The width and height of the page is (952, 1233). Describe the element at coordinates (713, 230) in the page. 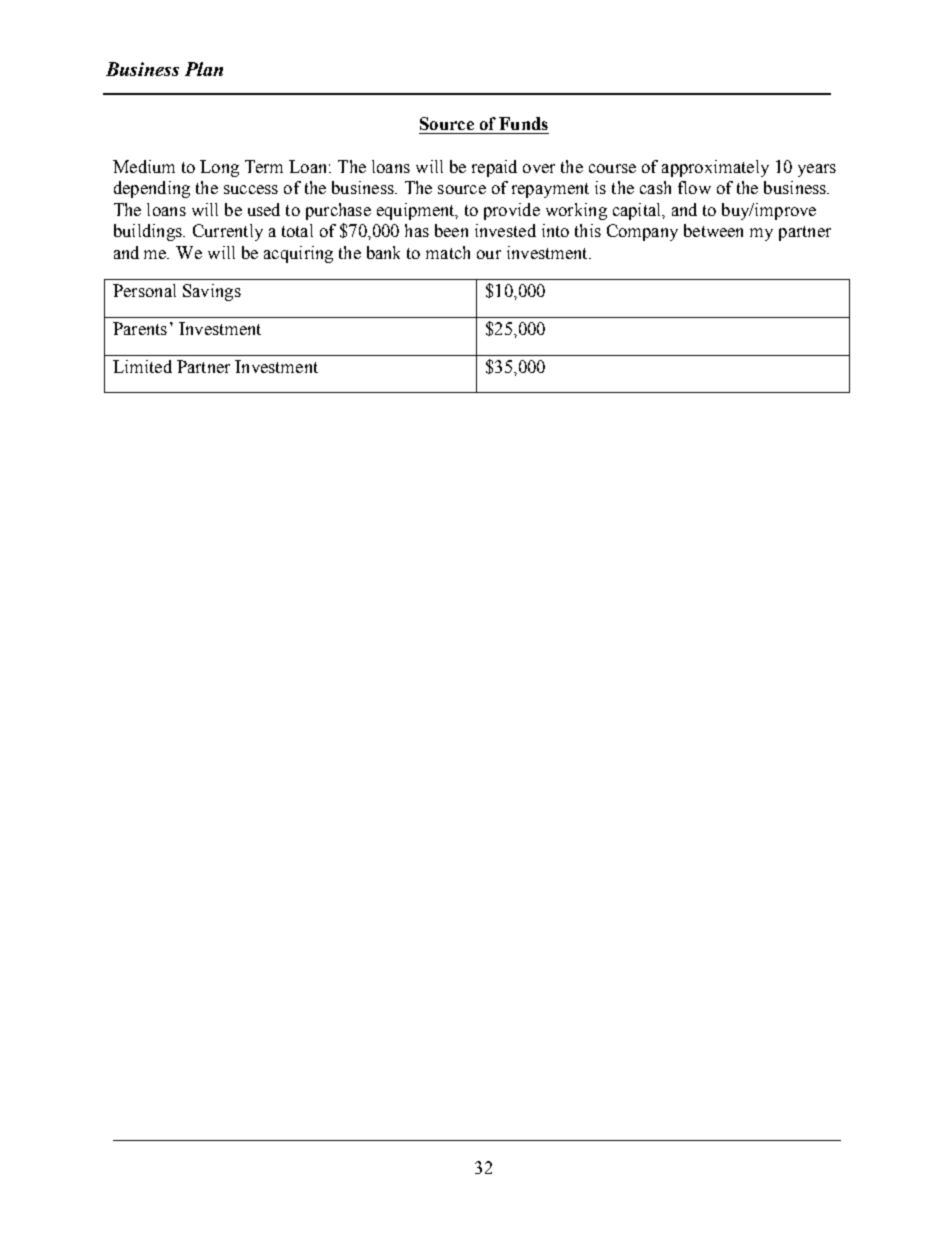

I see `between` at that location.
